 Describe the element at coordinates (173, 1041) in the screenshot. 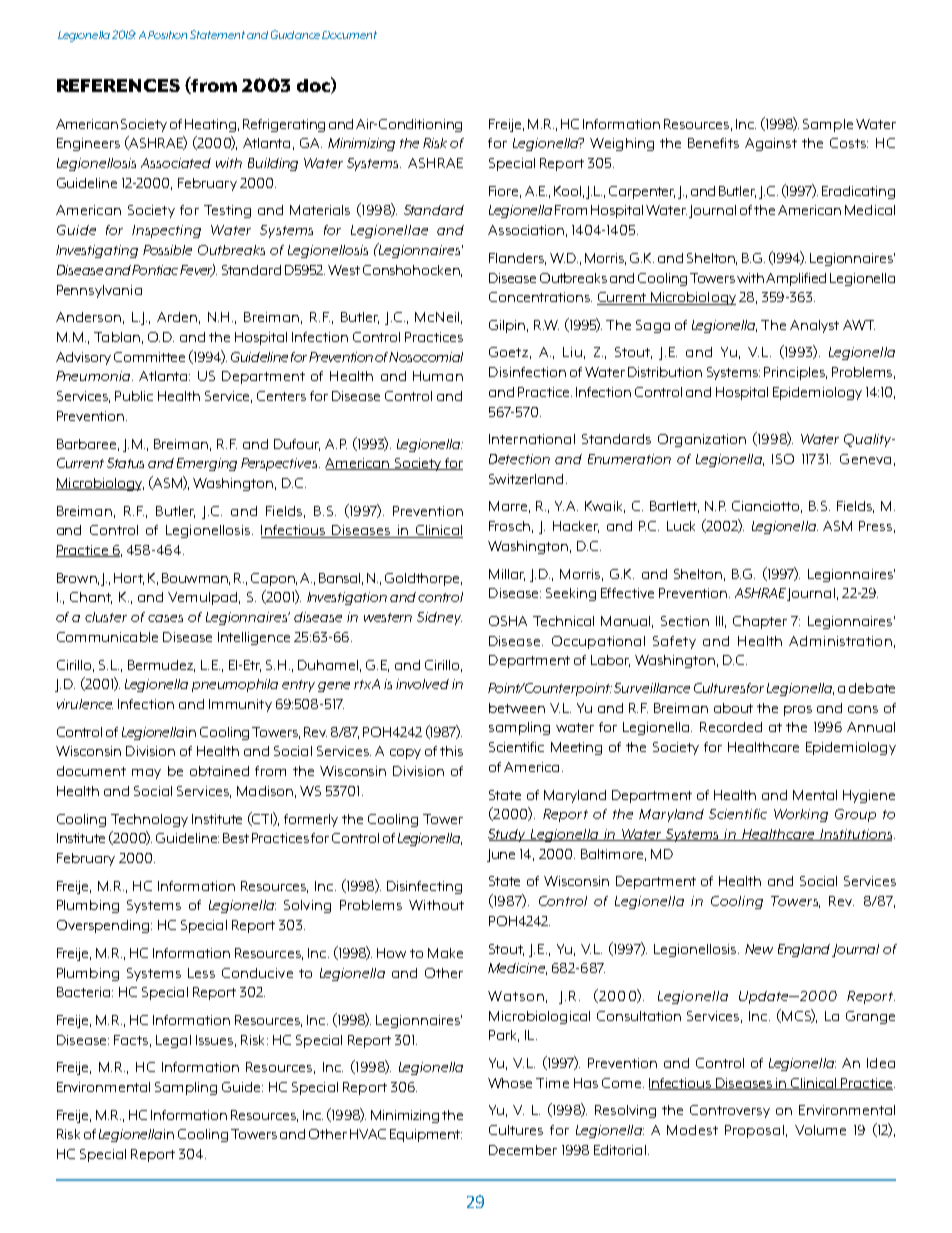

I see `Legal` at that location.
